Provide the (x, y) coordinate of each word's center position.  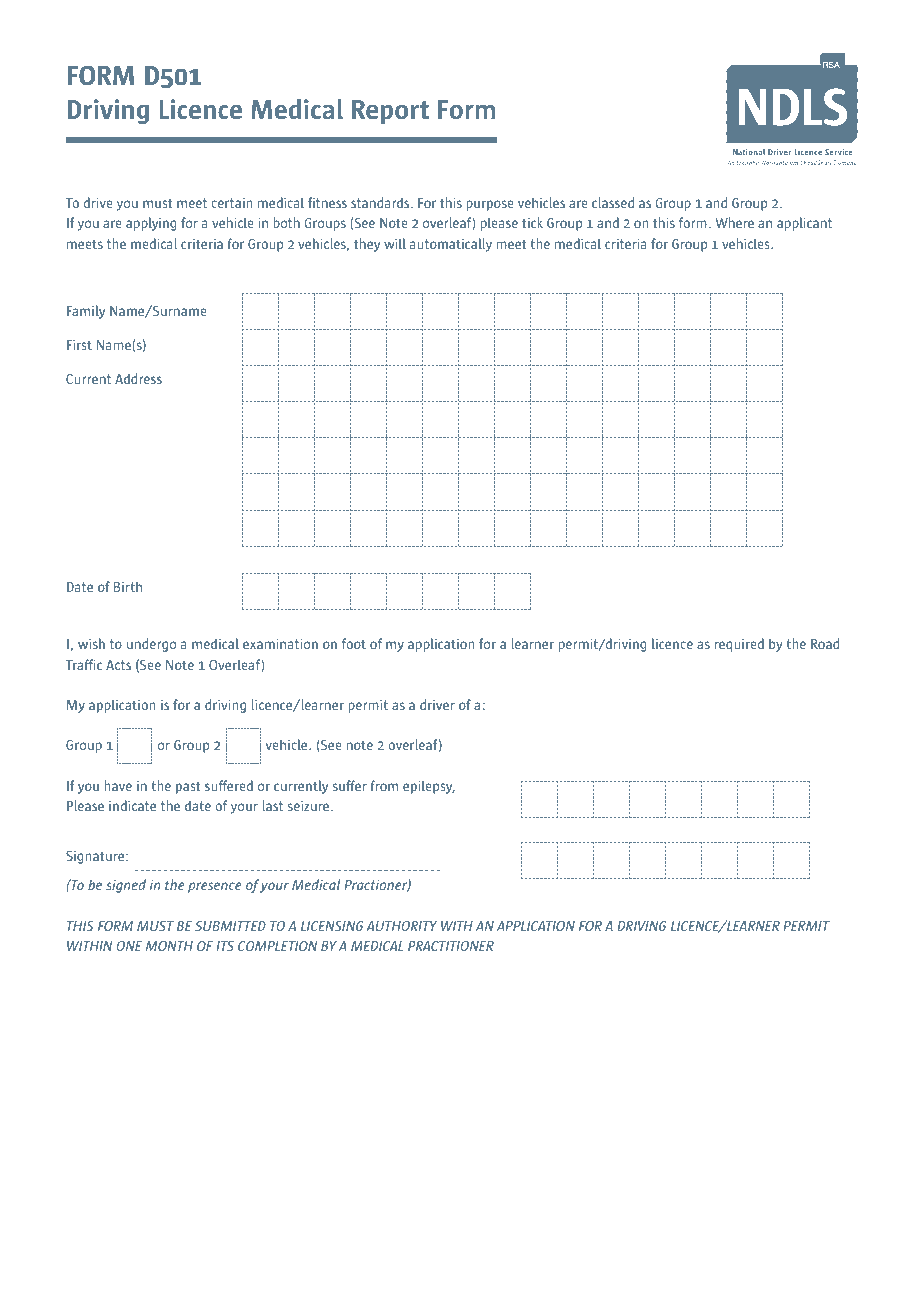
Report (390, 112)
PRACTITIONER (451, 946)
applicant (804, 224)
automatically (451, 245)
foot (354, 643)
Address (138, 378)
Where (734, 222)
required (739, 645)
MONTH (169, 946)
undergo (151, 645)
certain (232, 203)
